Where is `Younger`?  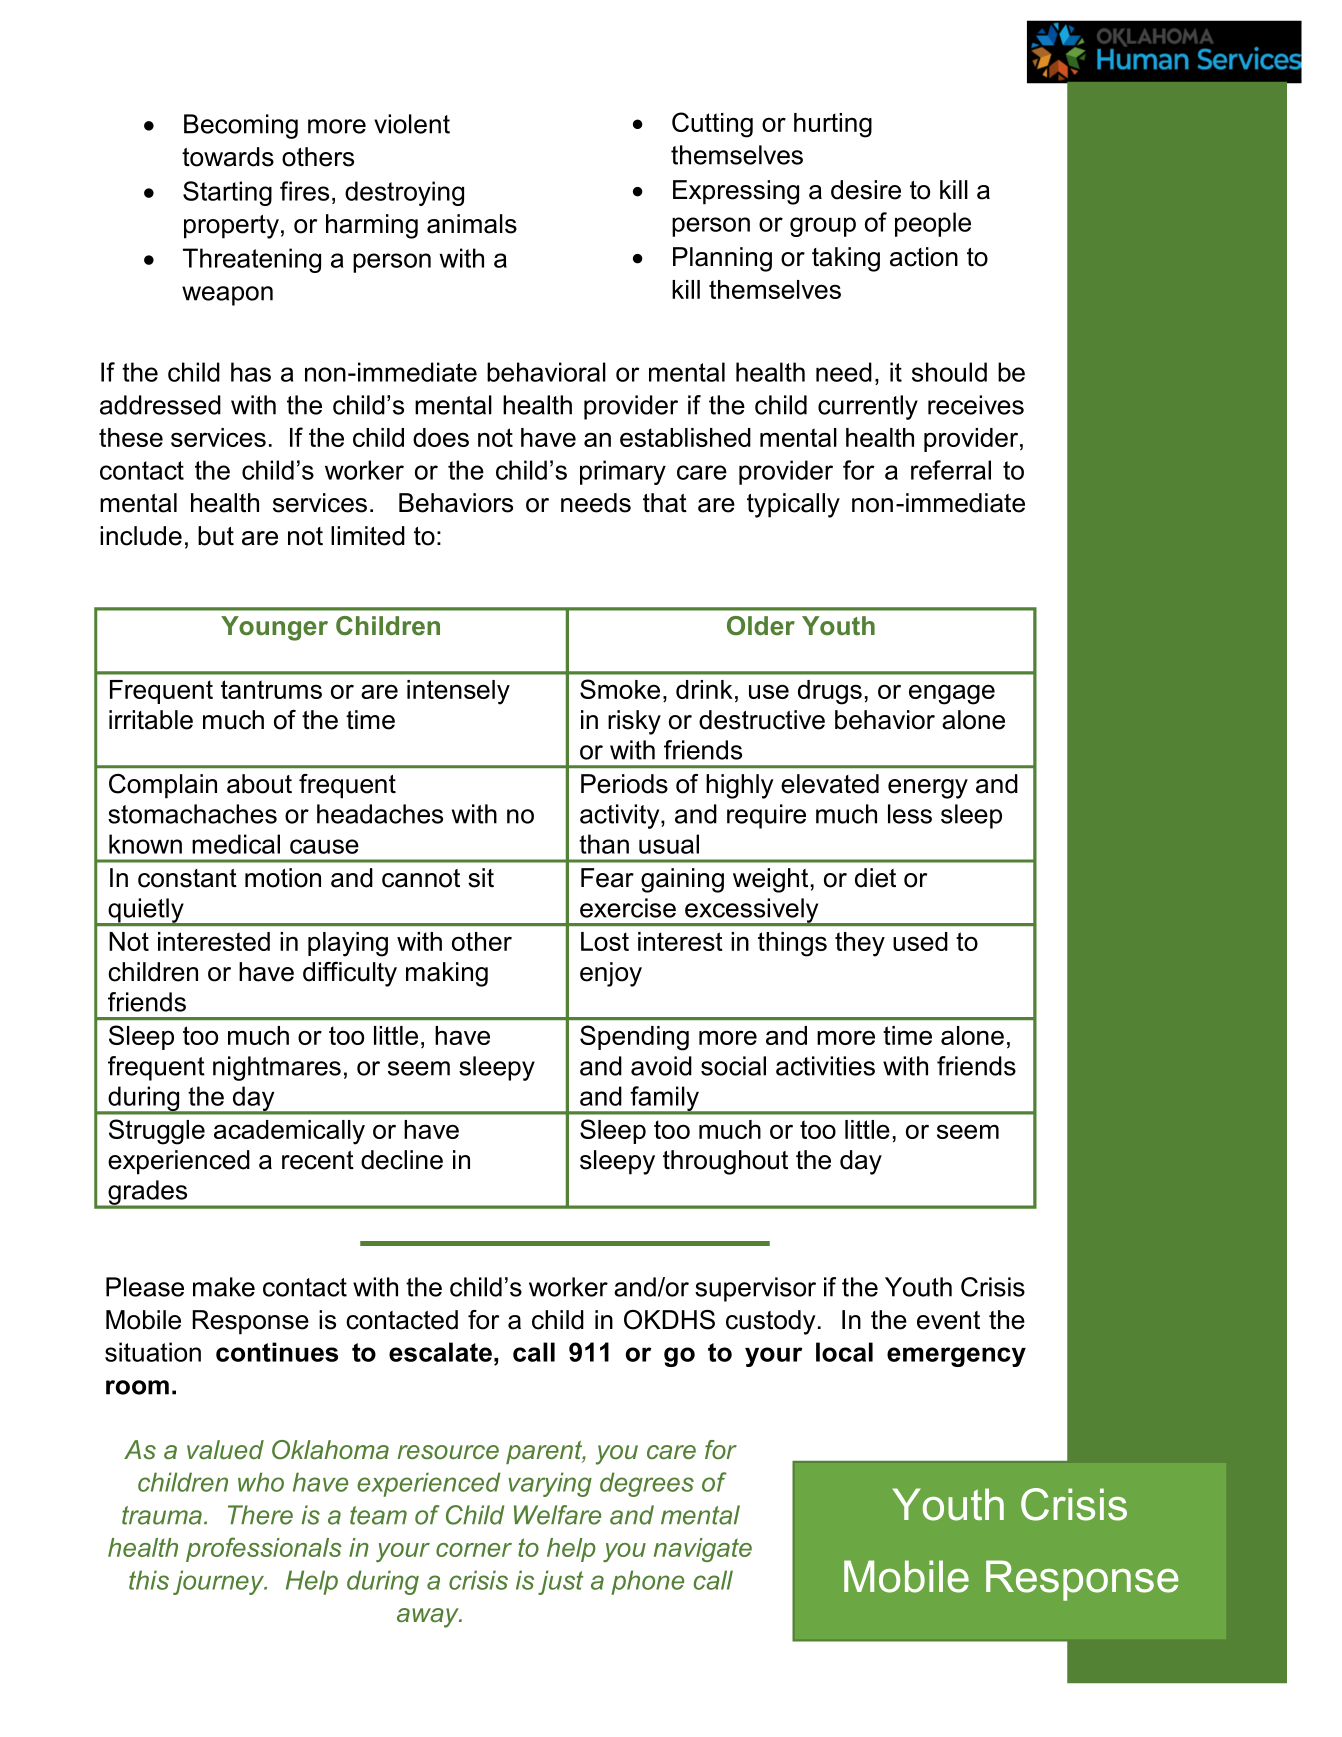 Younger is located at coordinates (274, 628).
